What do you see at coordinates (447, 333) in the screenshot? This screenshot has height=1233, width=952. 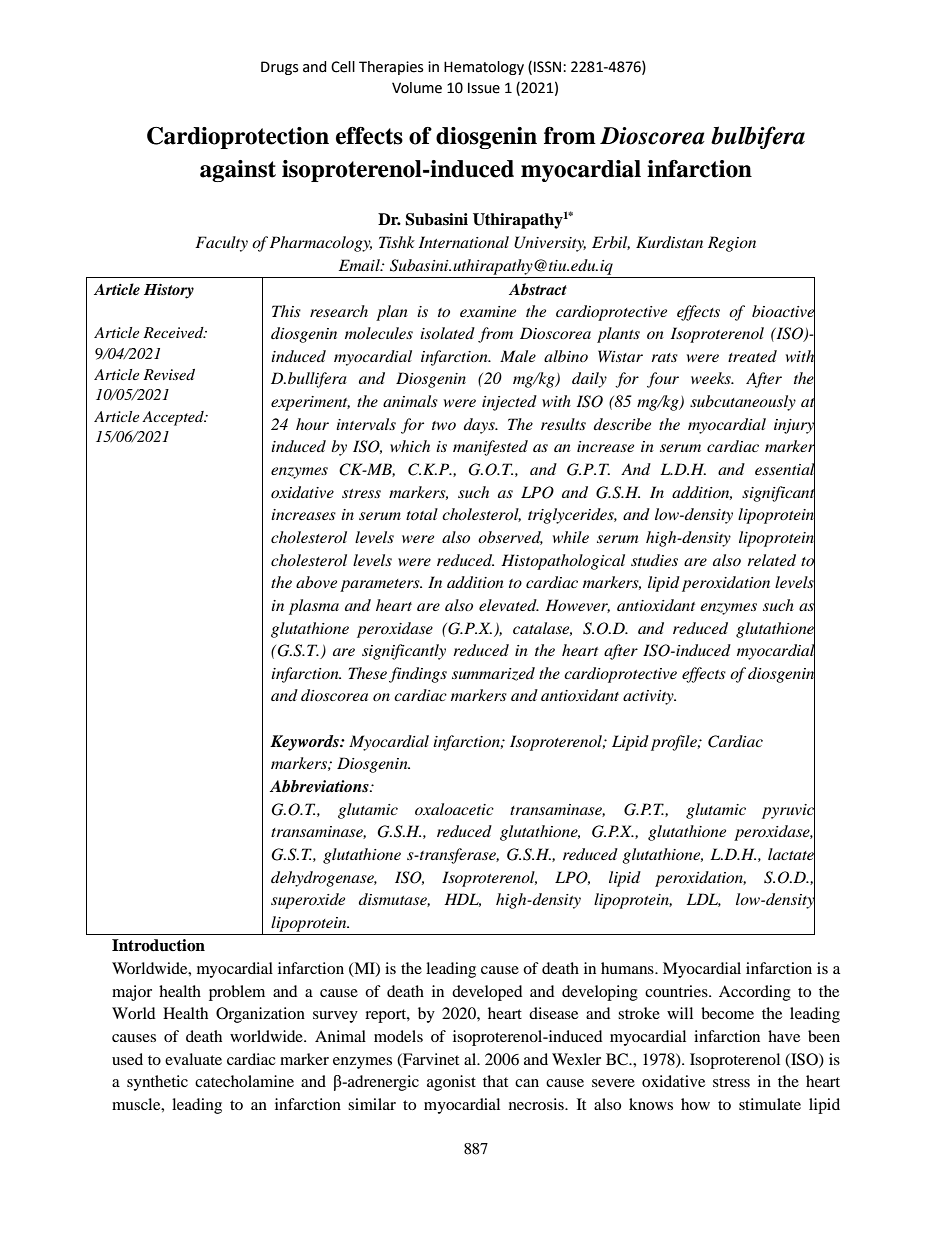 I see `isolated` at bounding box center [447, 333].
